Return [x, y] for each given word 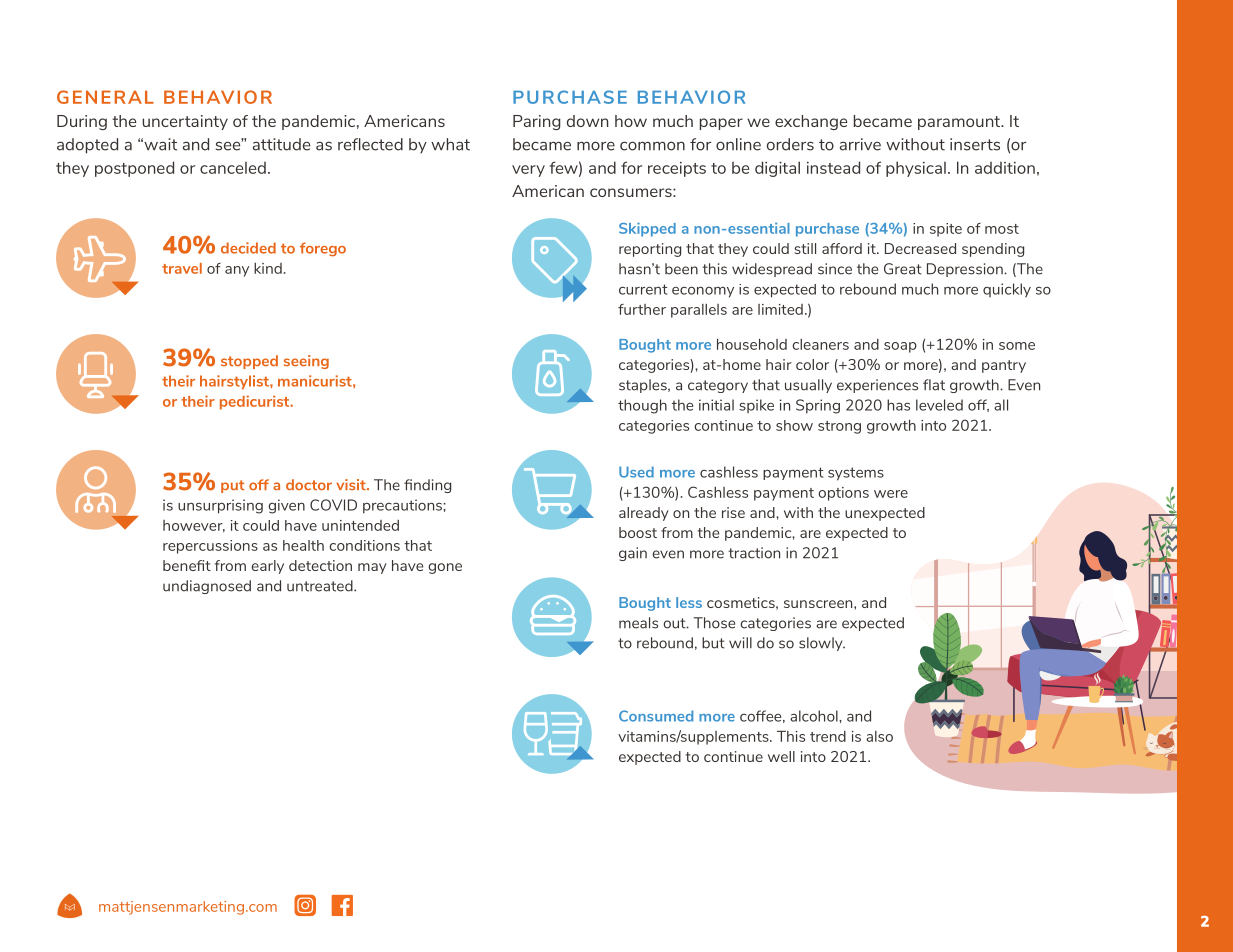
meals [638, 623]
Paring [537, 122]
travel [182, 268]
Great [903, 269]
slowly [822, 644]
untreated [321, 586]
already [644, 514]
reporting [650, 250]
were [891, 494]
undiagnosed [207, 587]
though [642, 406]
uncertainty [185, 122]
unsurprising [220, 506]
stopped [249, 362]
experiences [877, 386]
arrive [860, 144]
